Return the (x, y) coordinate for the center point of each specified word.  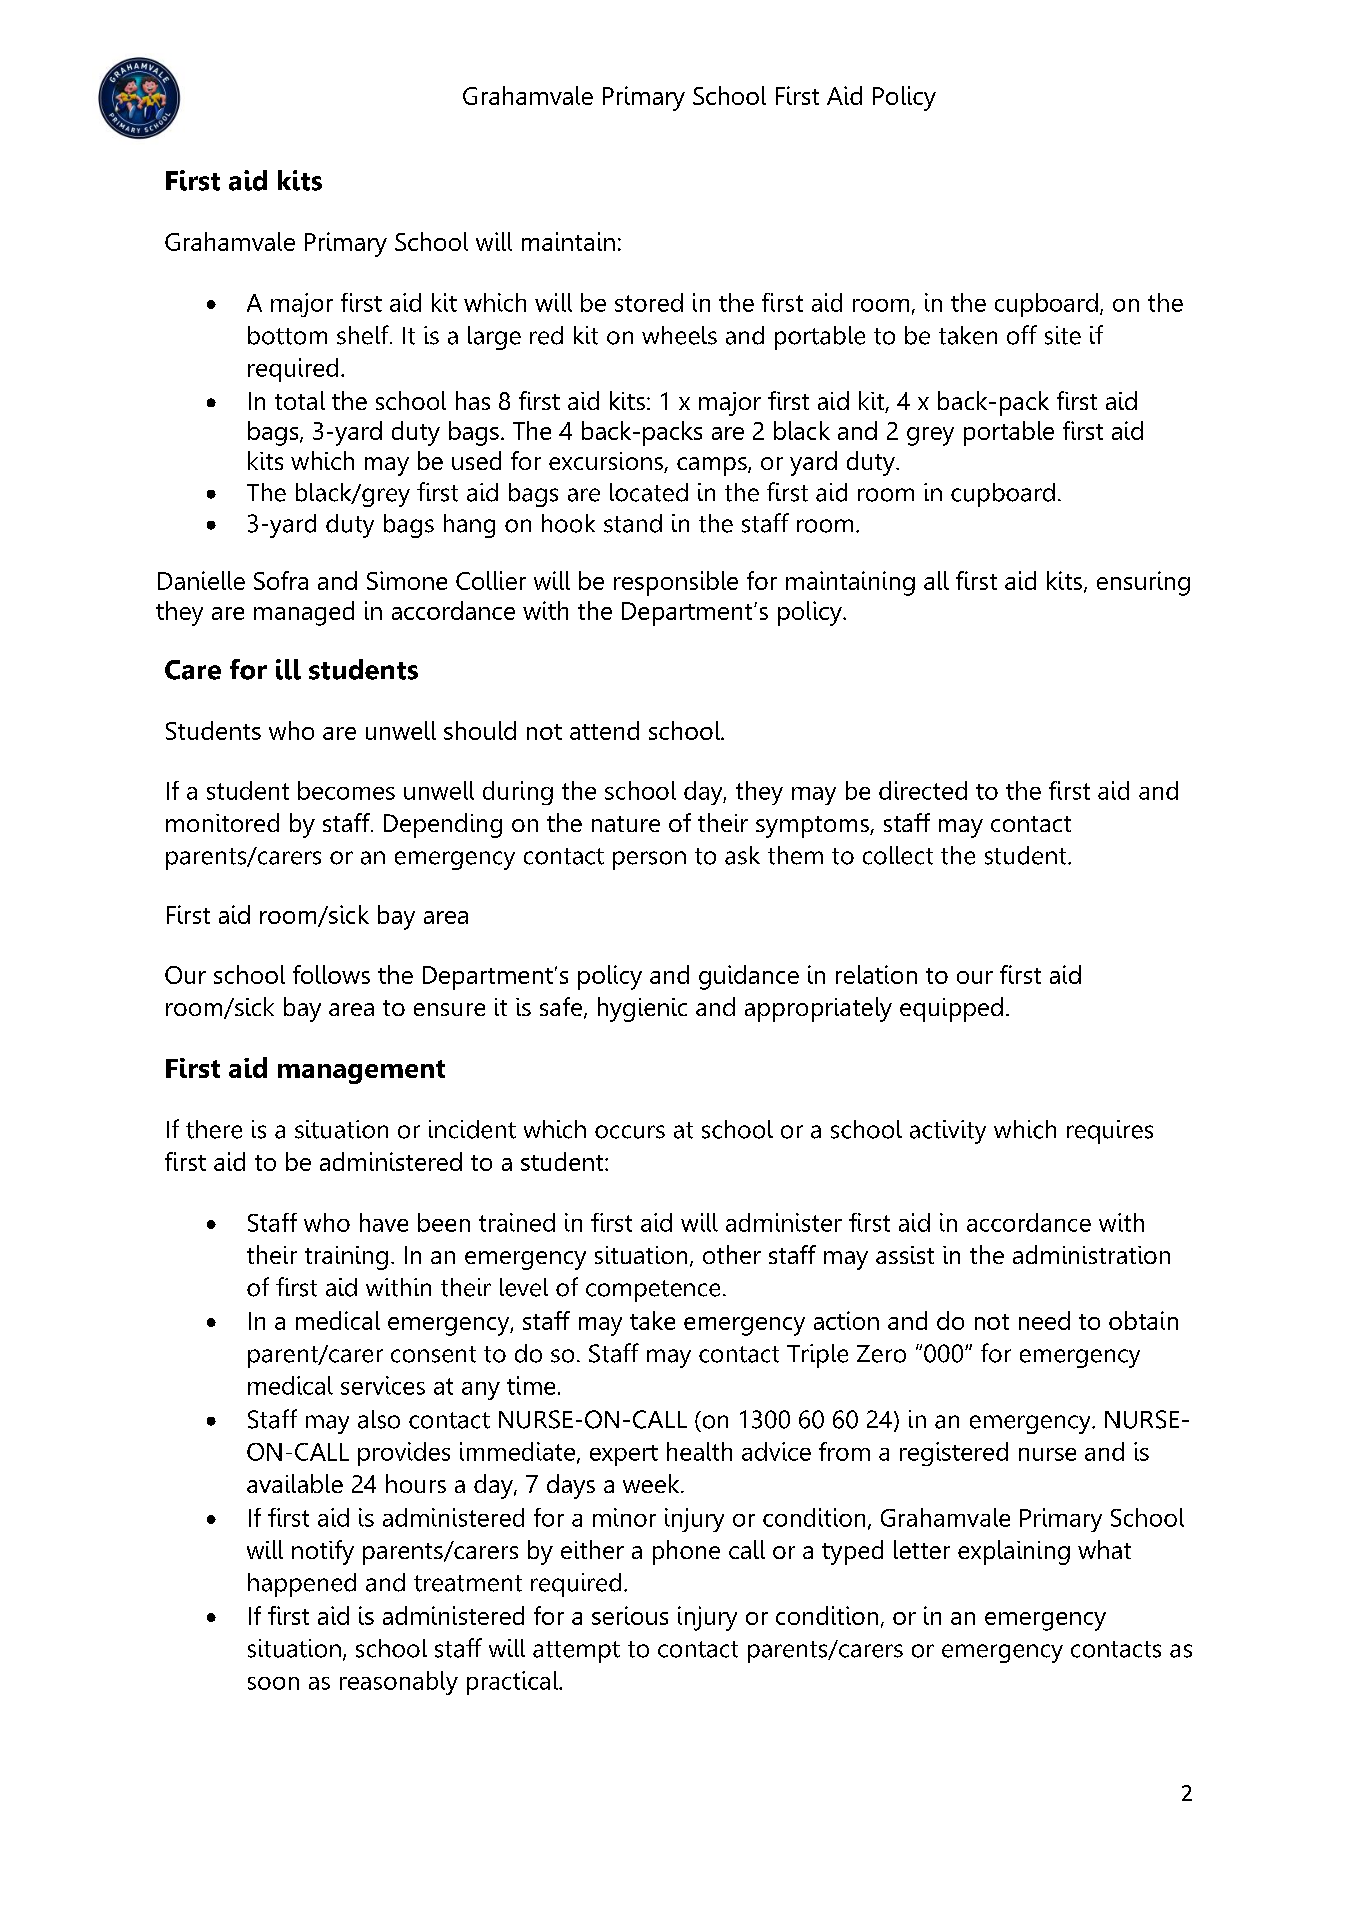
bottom (287, 335)
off (1022, 335)
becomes (346, 790)
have (384, 1222)
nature (626, 824)
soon (273, 1683)
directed (923, 790)
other (732, 1254)
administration (1091, 1254)
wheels (679, 335)
